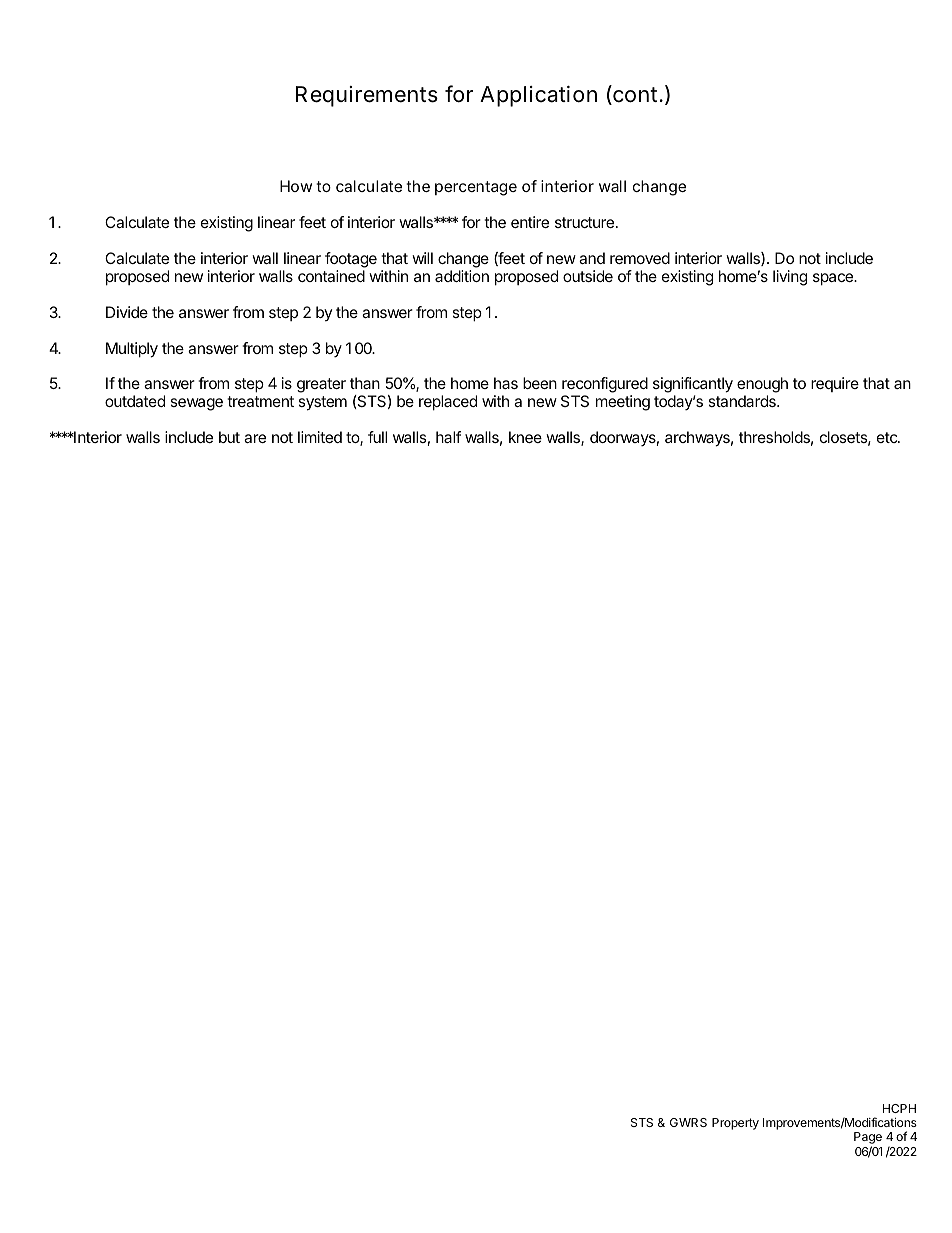  Describe the element at coordinates (229, 437) in the screenshot. I see `but` at that location.
